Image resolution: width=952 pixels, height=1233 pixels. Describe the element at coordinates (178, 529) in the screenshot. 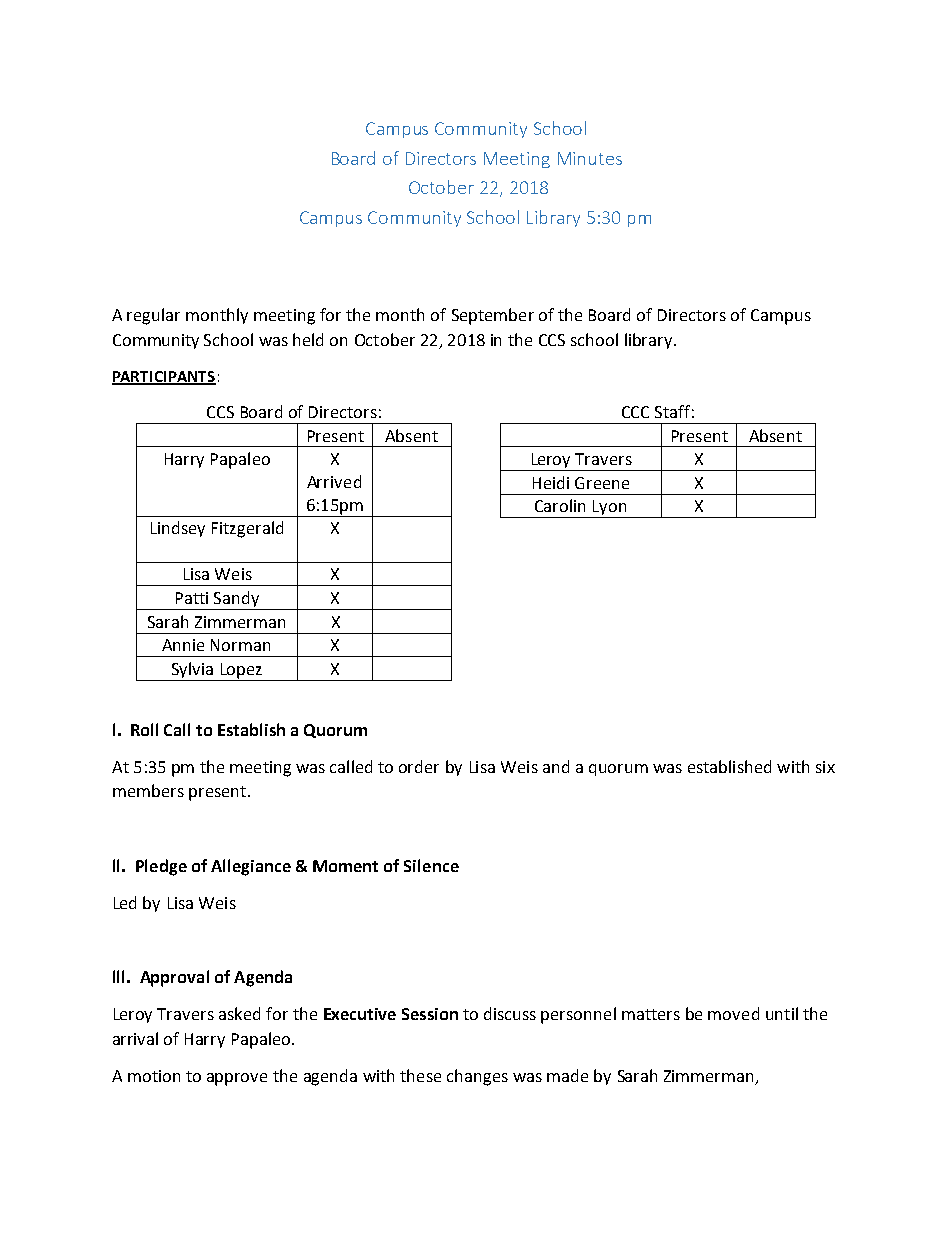

I see `Lindsey` at that location.
